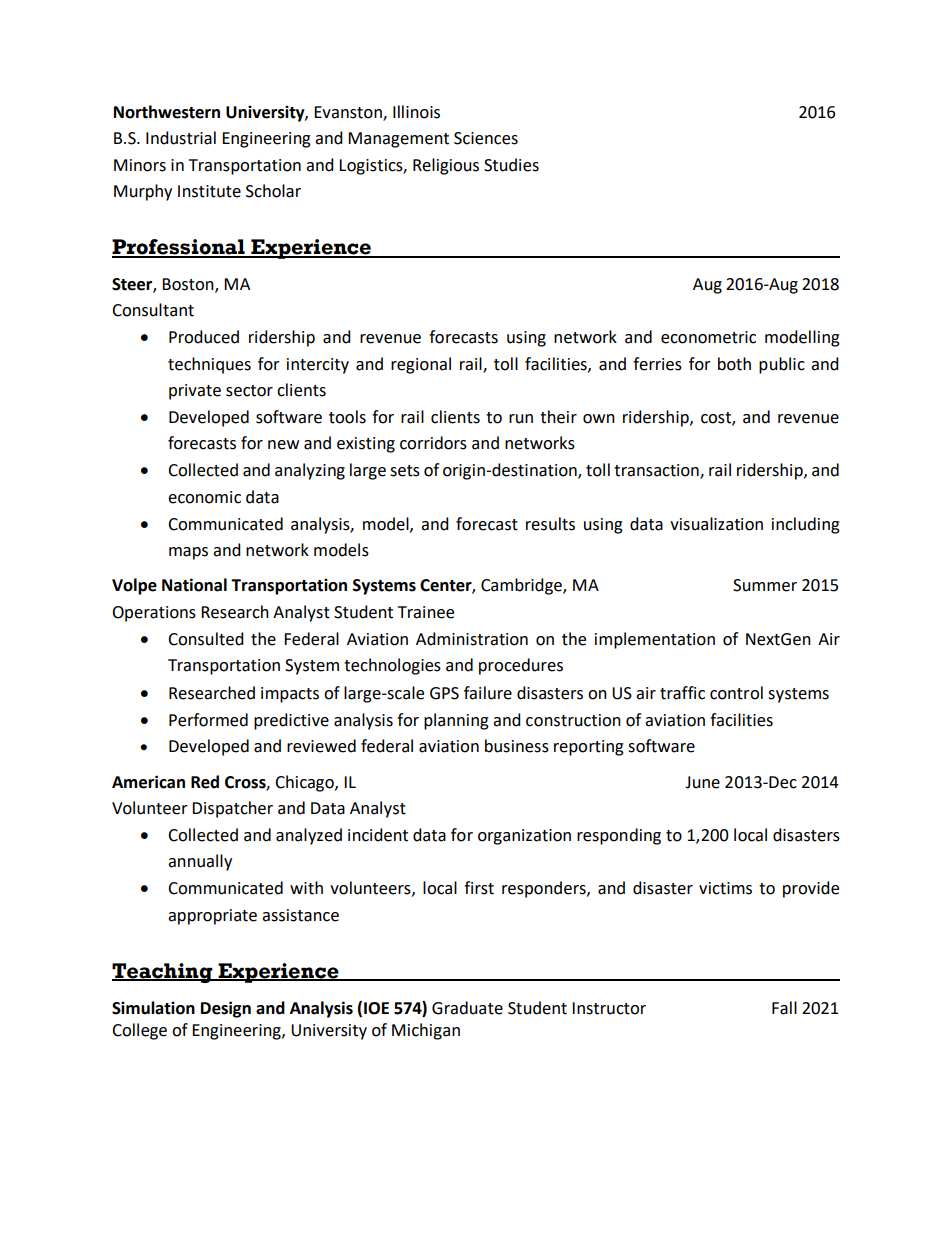 This screenshot has height=1233, width=952. Describe the element at coordinates (209, 365) in the screenshot. I see `techniques` at that location.
